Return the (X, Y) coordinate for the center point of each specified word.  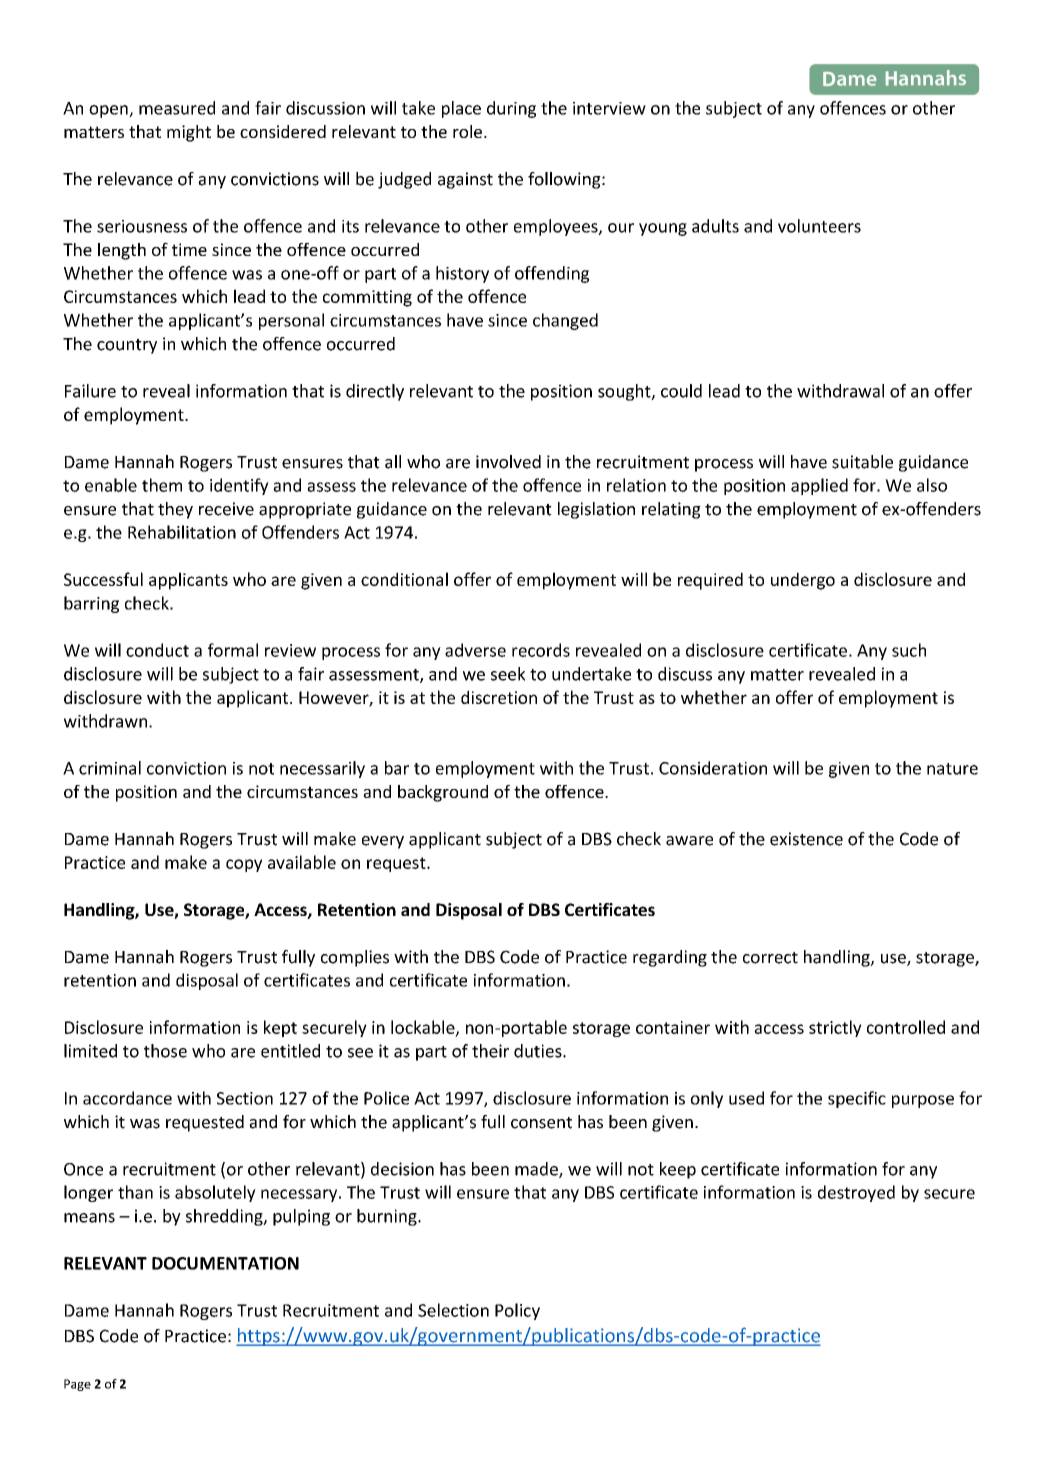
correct (770, 958)
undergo (803, 581)
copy (244, 865)
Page (77, 1385)
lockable (424, 1028)
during (511, 109)
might (189, 133)
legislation (596, 510)
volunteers (819, 226)
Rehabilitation (182, 532)
